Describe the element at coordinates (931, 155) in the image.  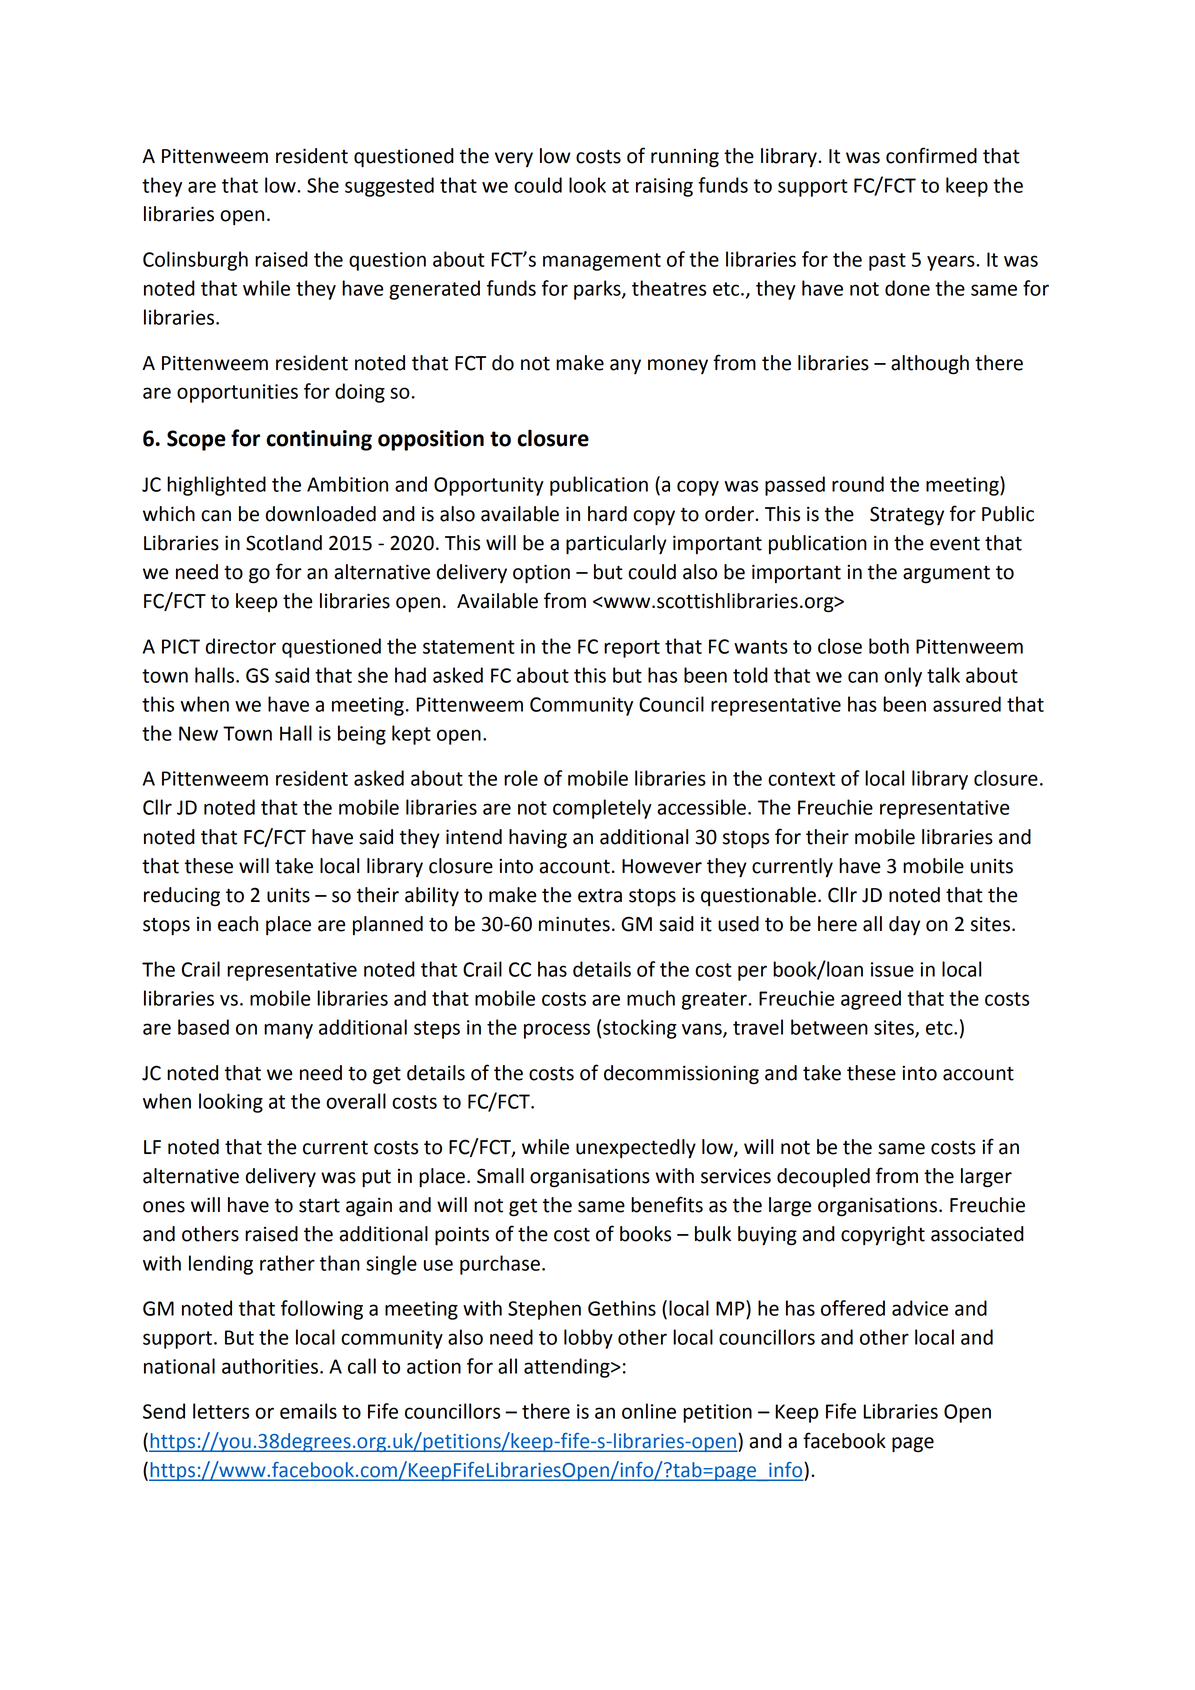
I see `confirmed` at that location.
